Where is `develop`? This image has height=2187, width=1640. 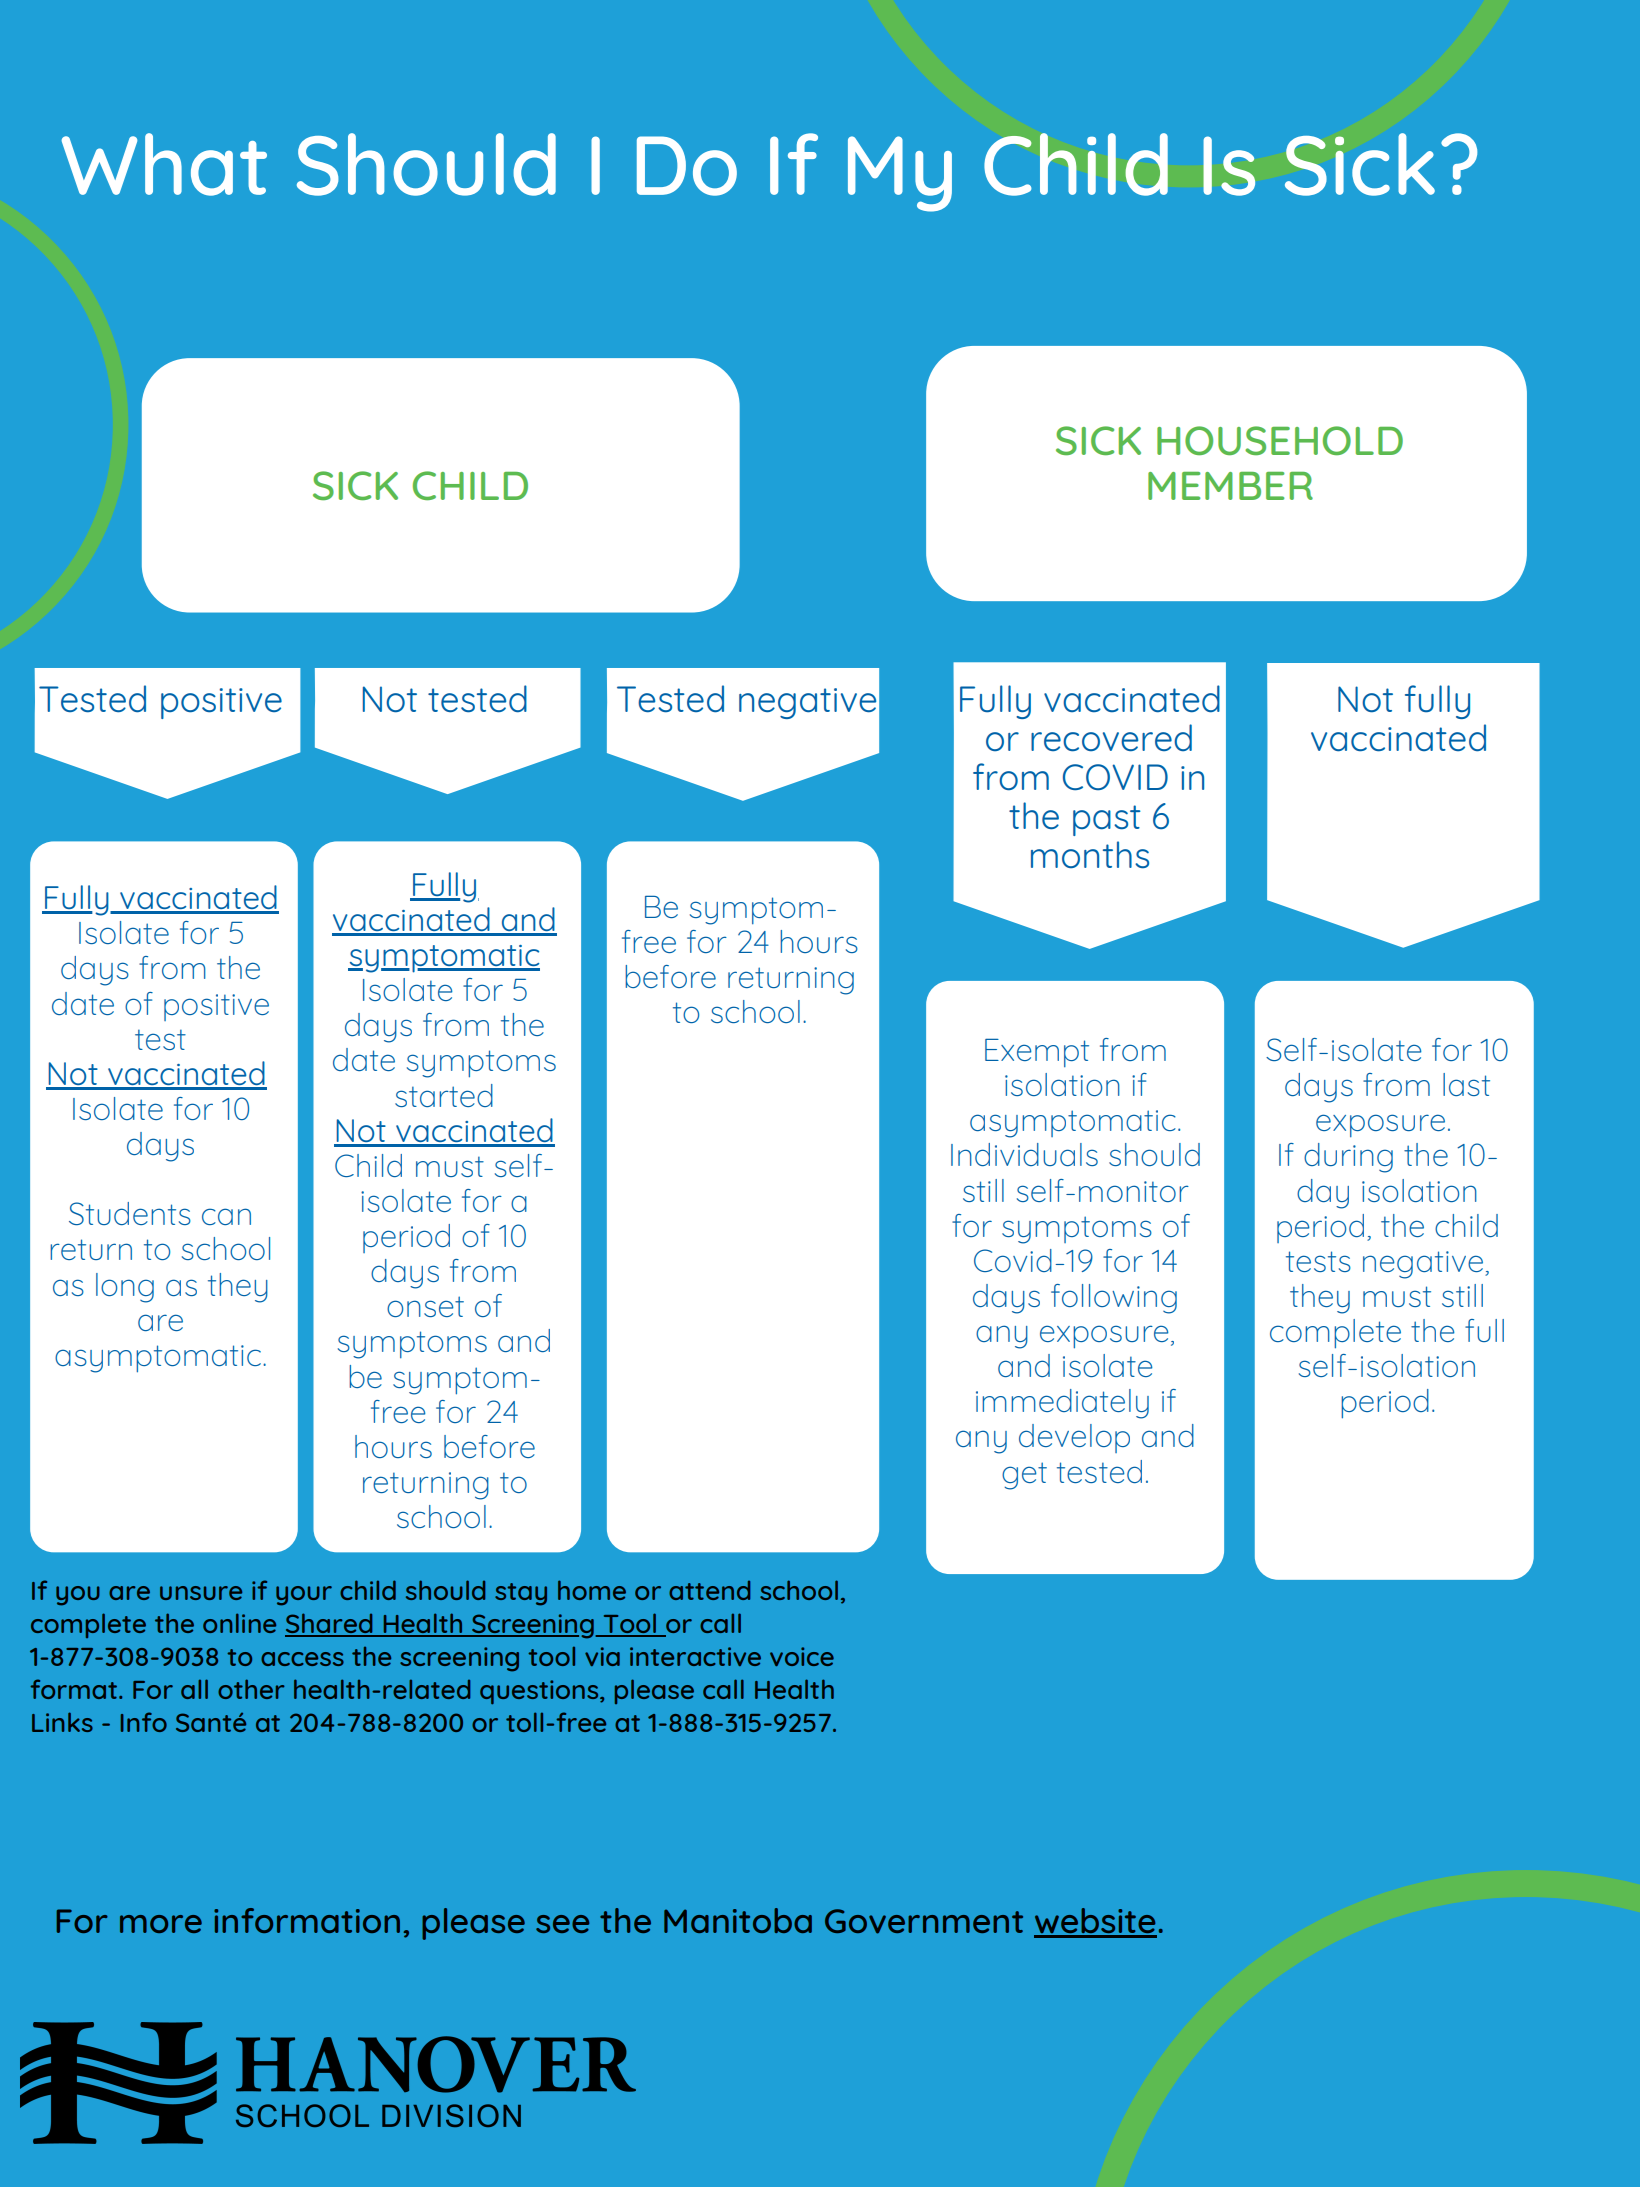
develop is located at coordinates (1074, 1438).
